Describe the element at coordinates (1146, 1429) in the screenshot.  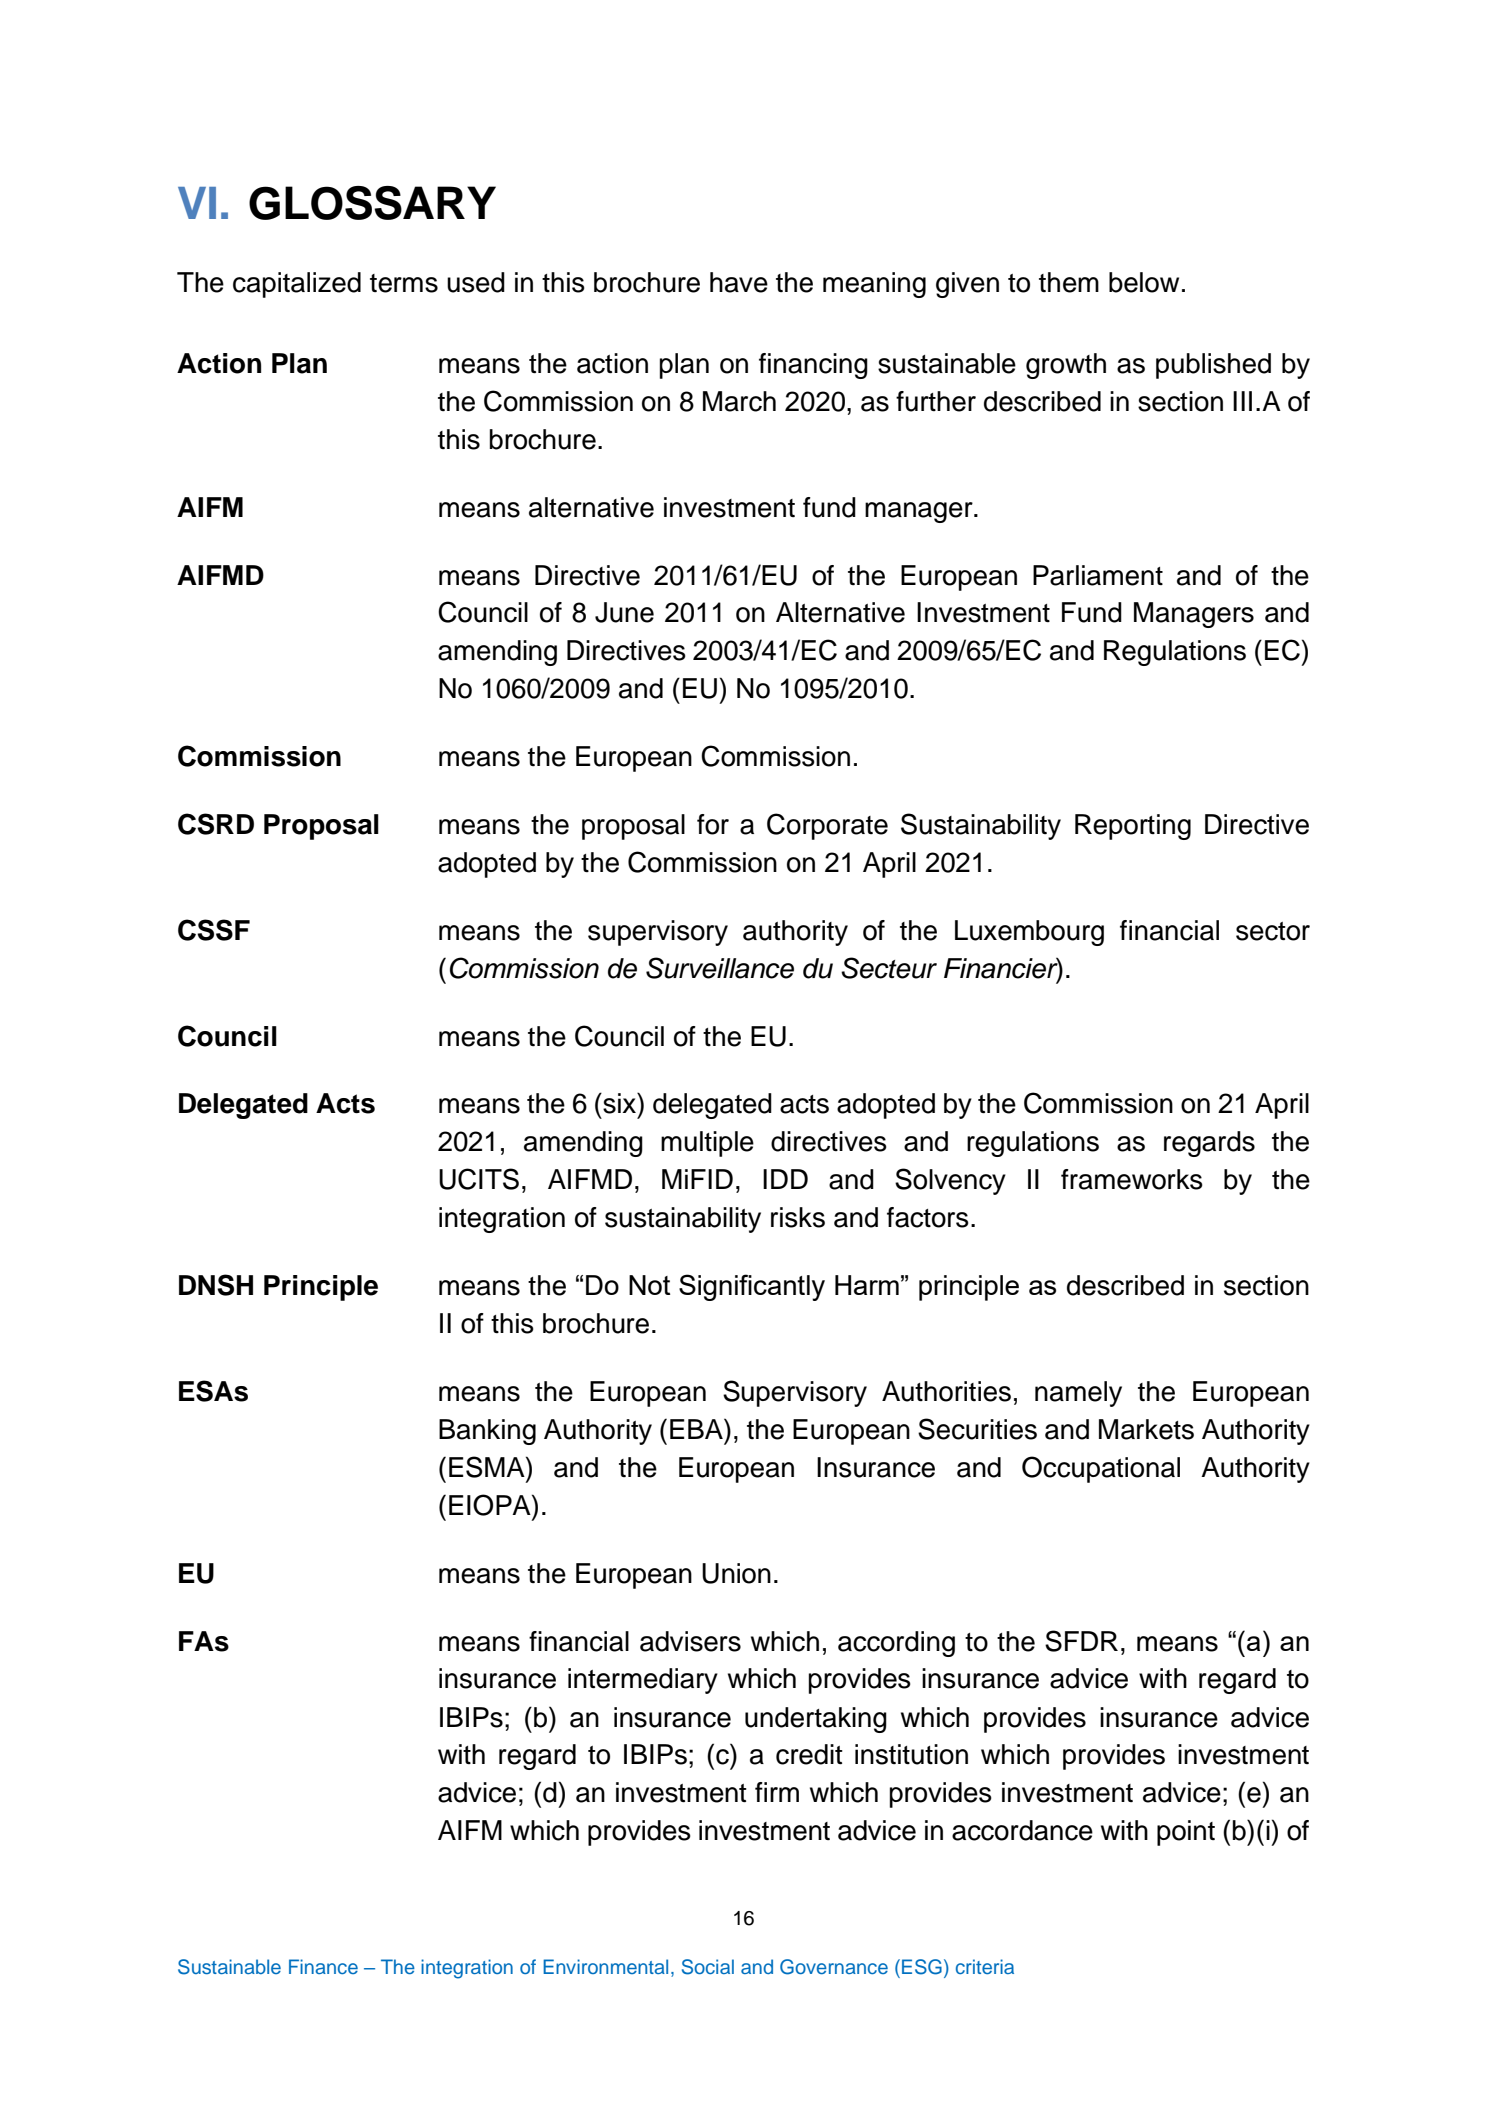
I see `Markets` at that location.
